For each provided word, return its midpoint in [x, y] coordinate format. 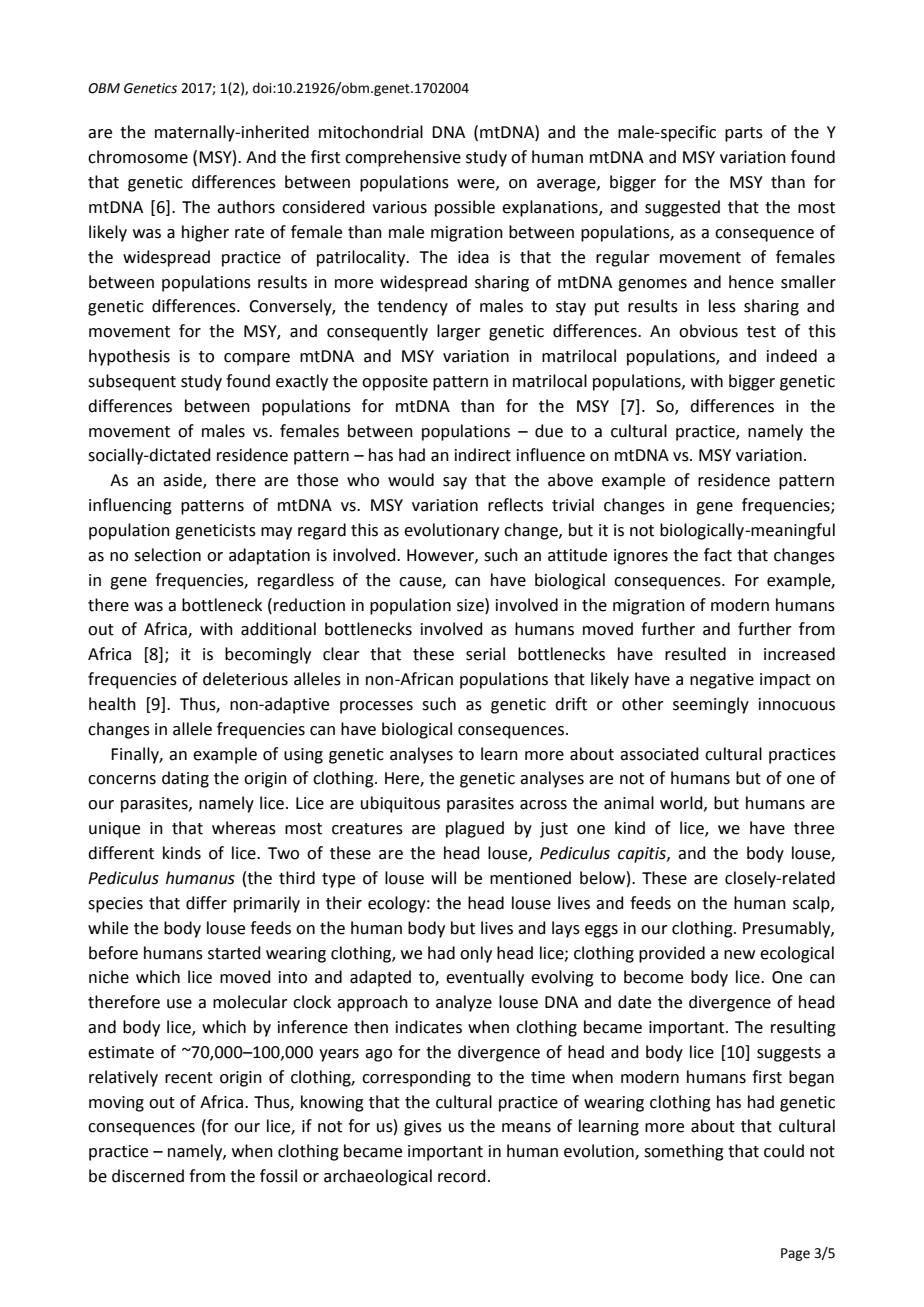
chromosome [138, 157]
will [443, 877]
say [455, 483]
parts [744, 134]
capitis [643, 855]
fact [718, 555]
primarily [267, 904]
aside [183, 481]
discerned [148, 1176]
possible [465, 208]
